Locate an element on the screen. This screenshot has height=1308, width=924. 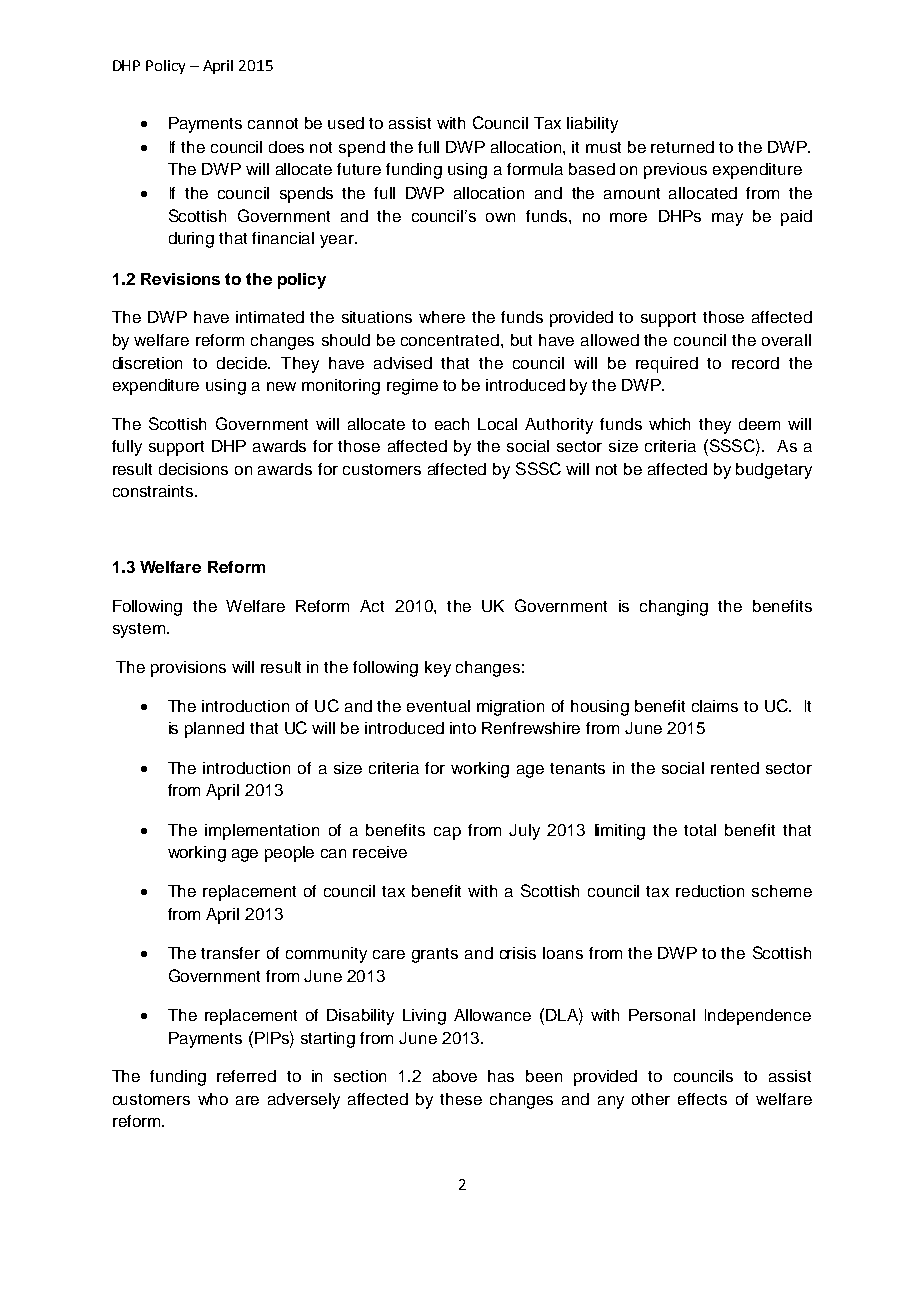
referred is located at coordinates (246, 1076).
